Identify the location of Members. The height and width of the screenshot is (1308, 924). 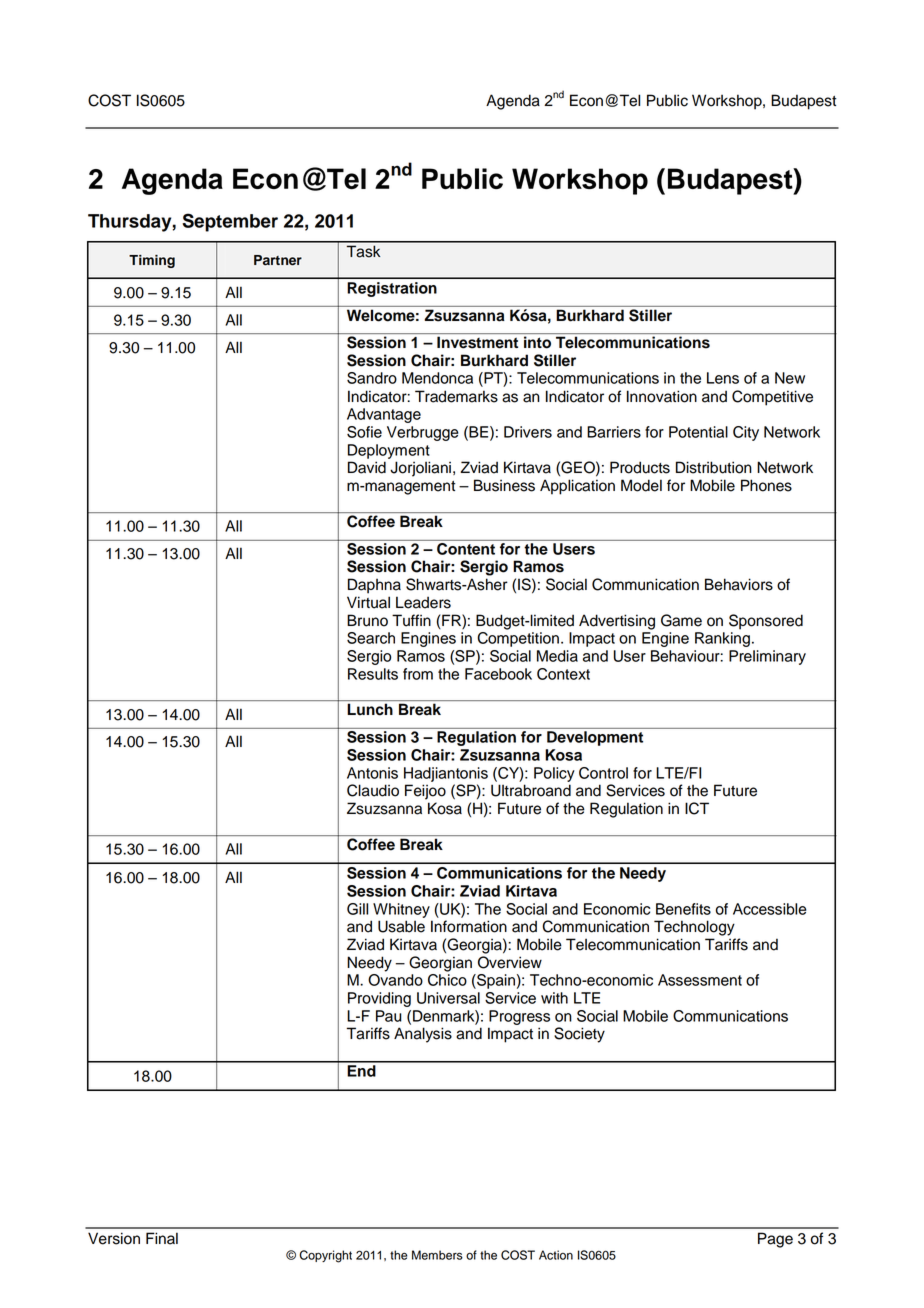
(437, 1255).
